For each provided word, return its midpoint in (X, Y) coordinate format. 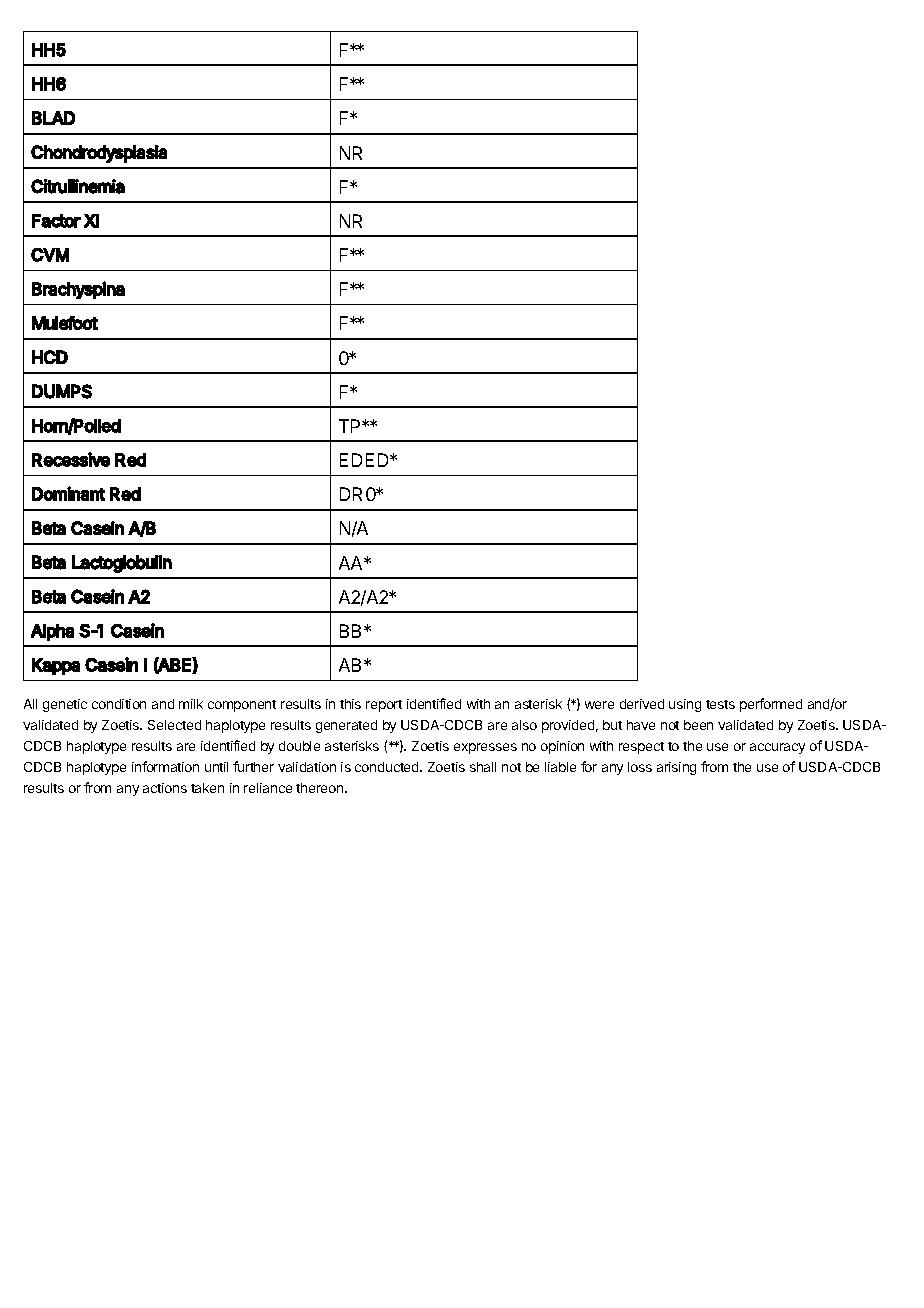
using (685, 705)
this (350, 704)
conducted (388, 767)
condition (119, 704)
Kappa (56, 666)
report (384, 706)
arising (676, 768)
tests (720, 704)
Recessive (71, 459)
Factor (56, 221)
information (165, 766)
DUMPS (62, 391)
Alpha (52, 632)
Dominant (68, 493)
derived (642, 704)
